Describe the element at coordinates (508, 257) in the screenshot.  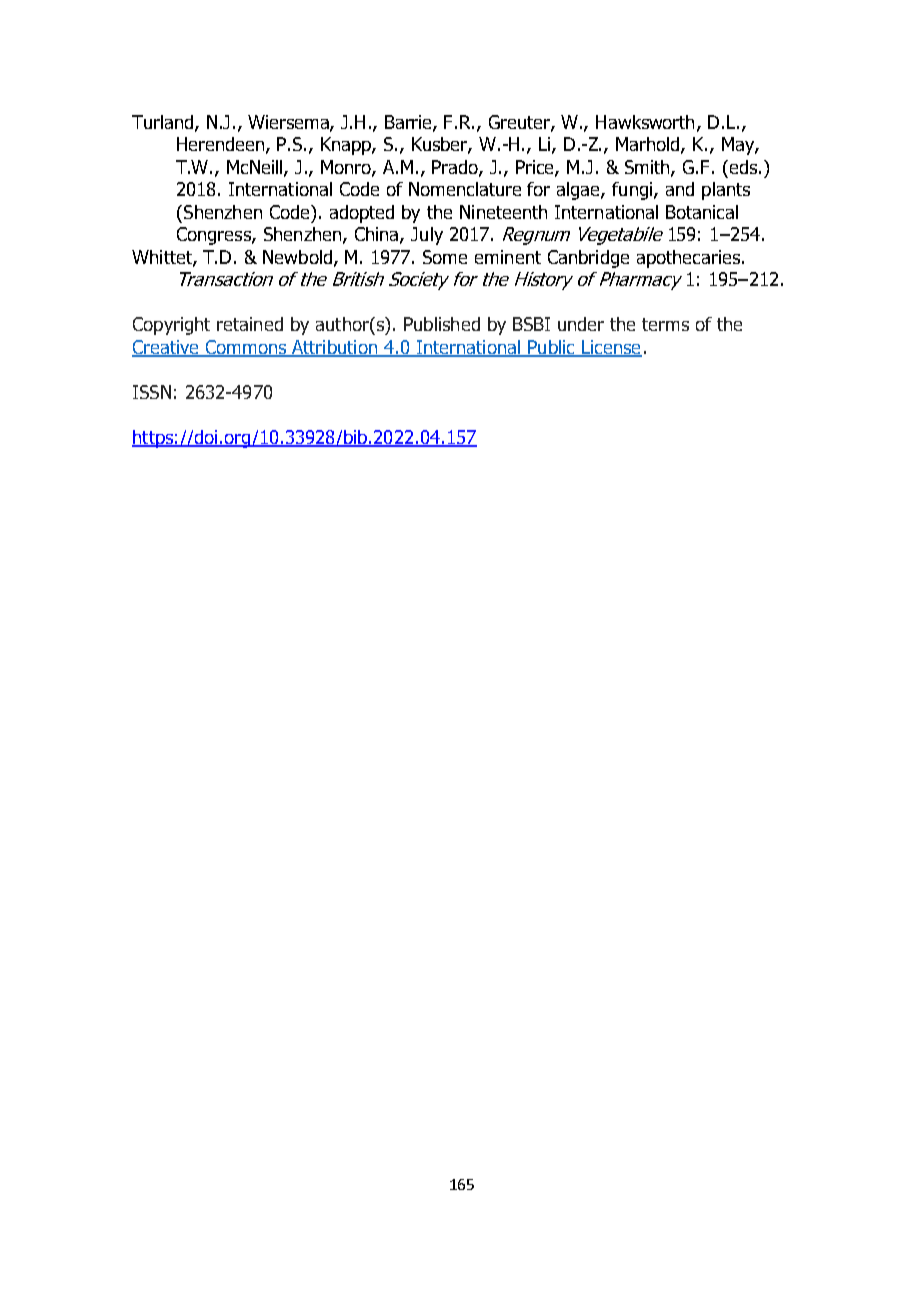
I see `eminent` at that location.
